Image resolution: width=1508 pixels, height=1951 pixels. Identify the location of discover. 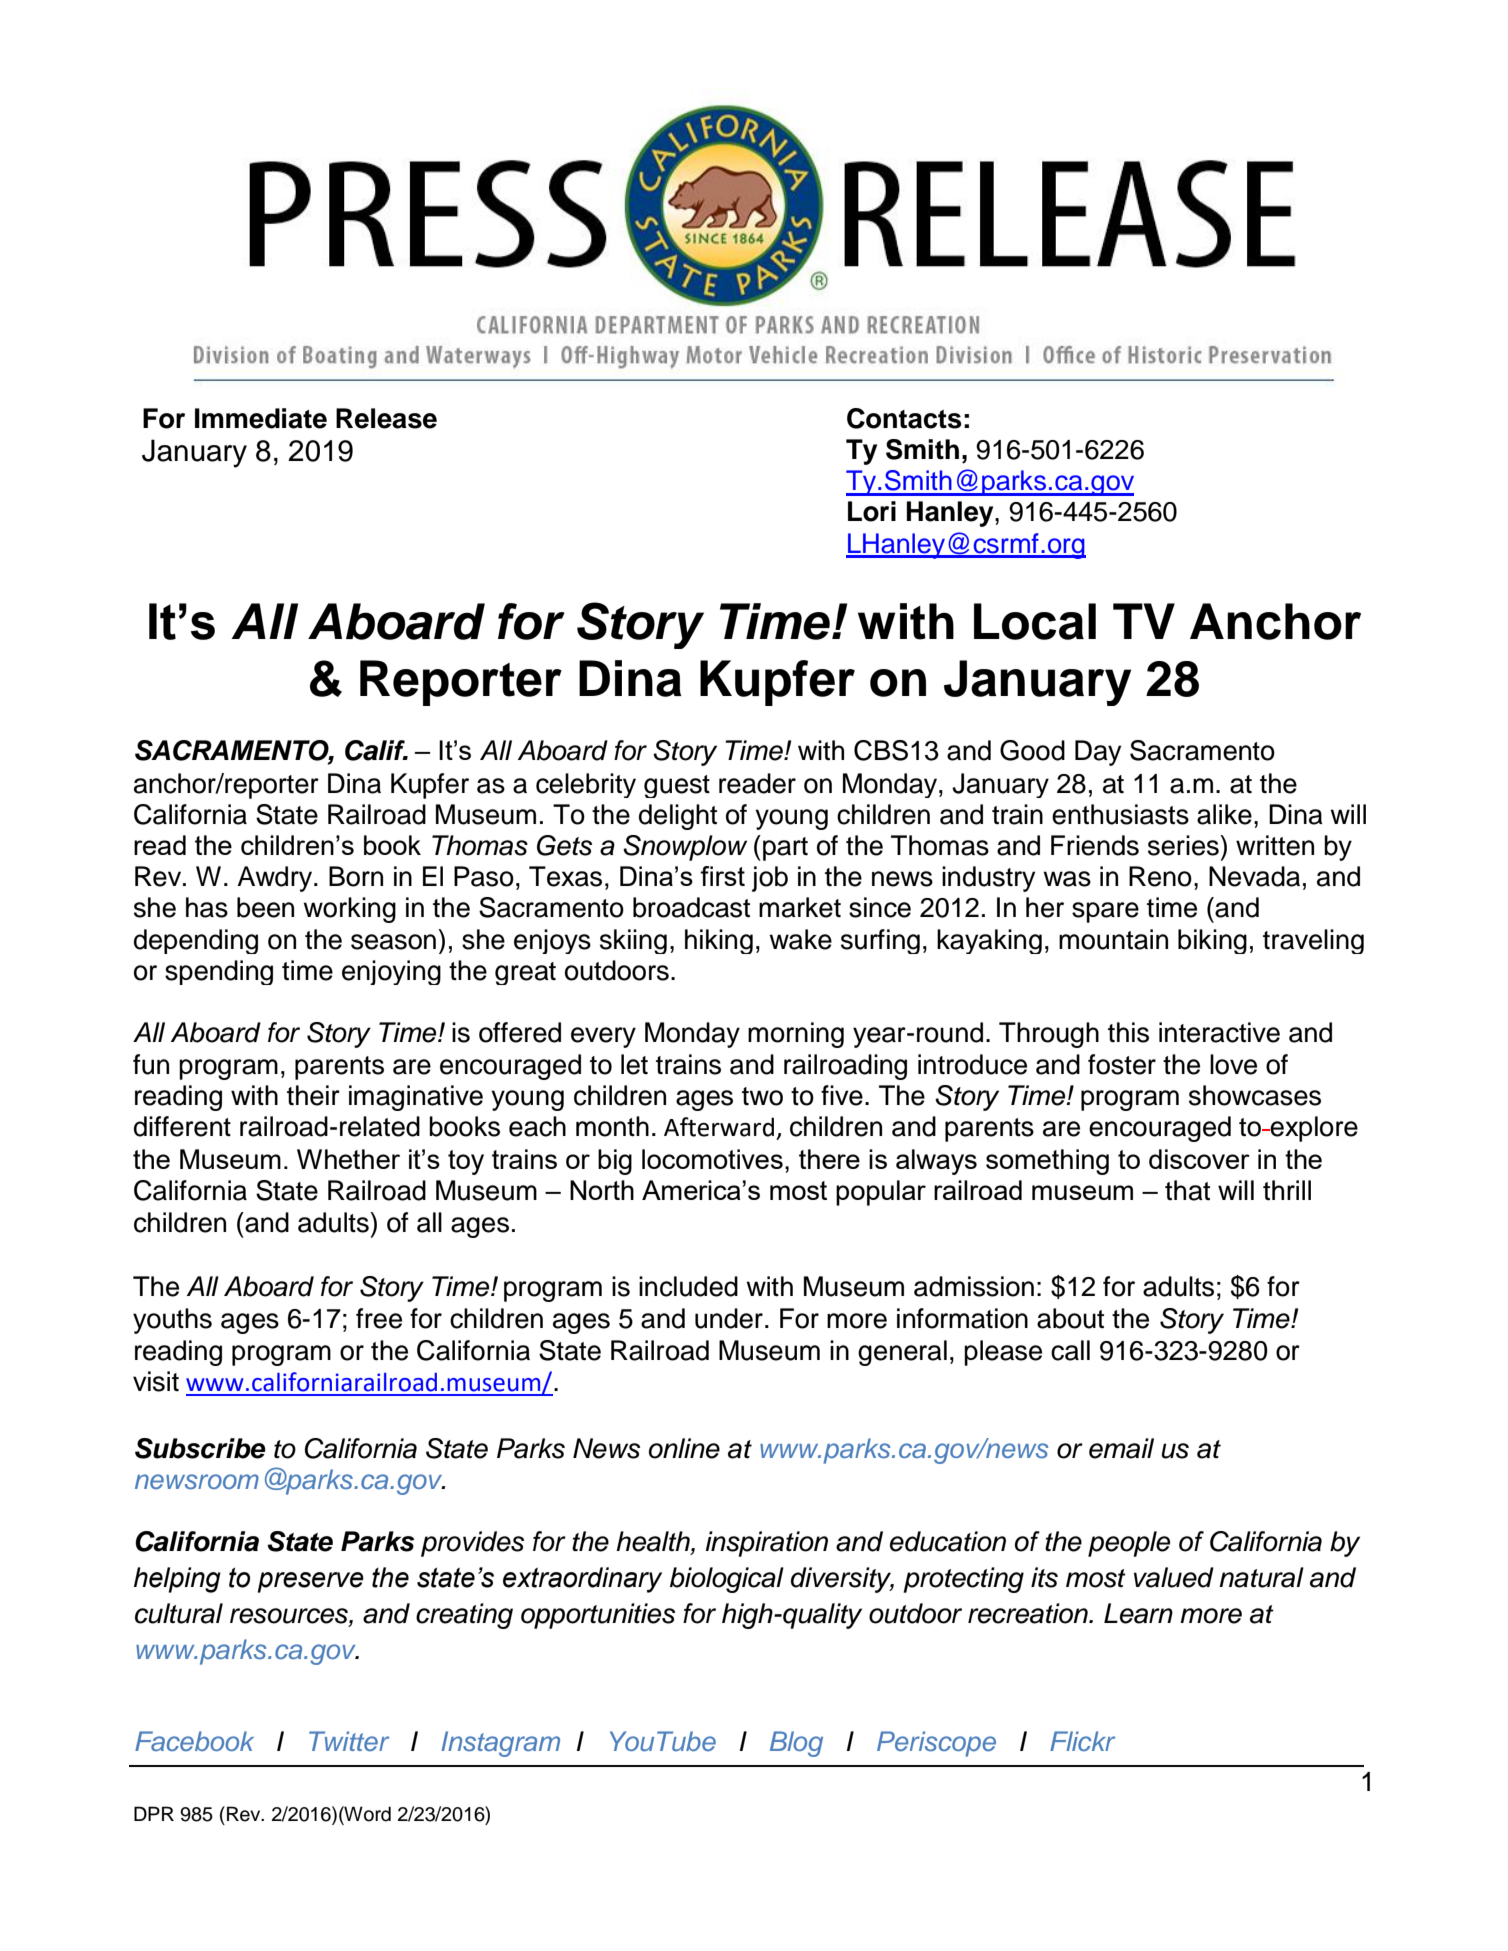
(1199, 1159).
